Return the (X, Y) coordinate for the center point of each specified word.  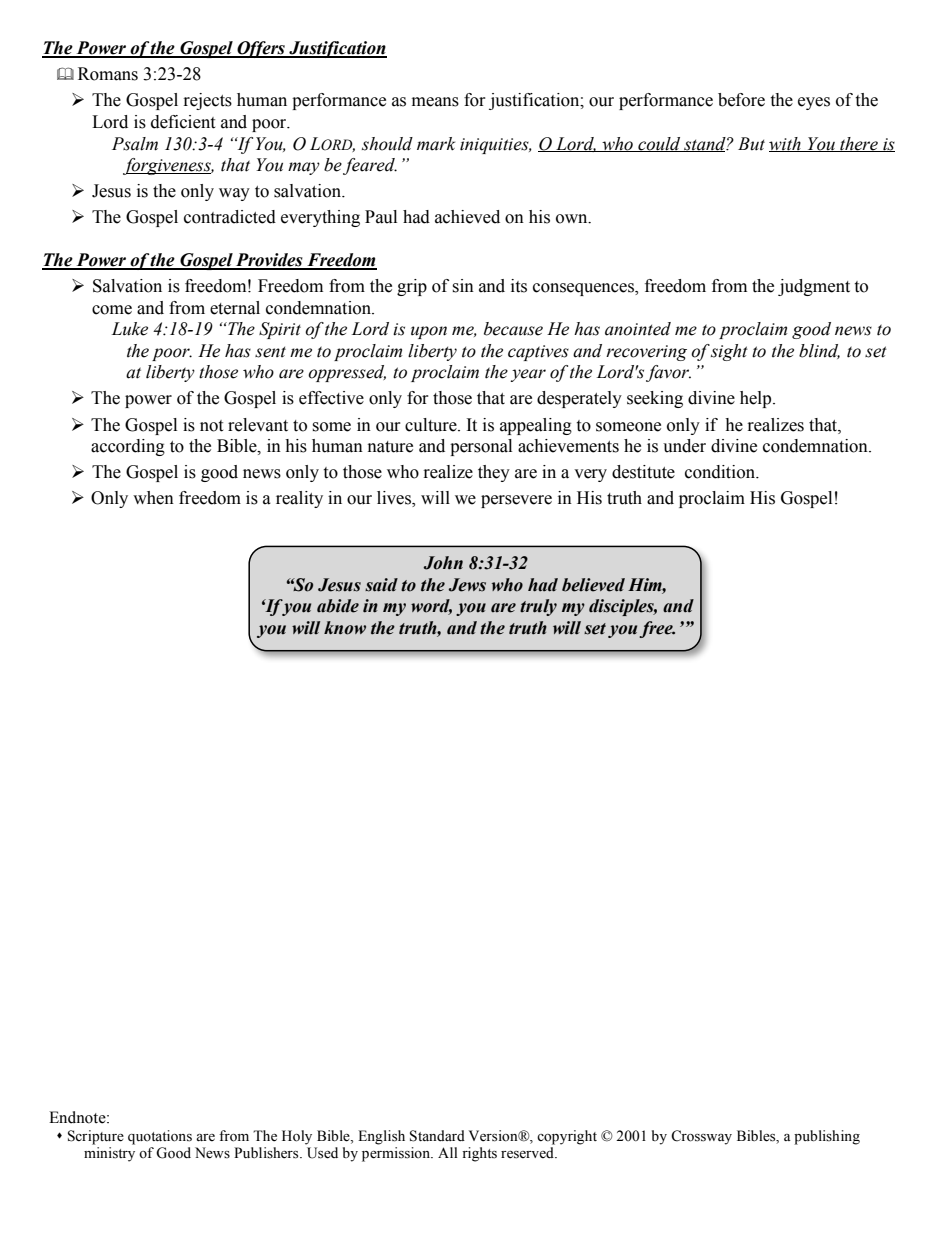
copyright (567, 1137)
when (153, 498)
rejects (208, 101)
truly (538, 607)
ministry (109, 1154)
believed (593, 585)
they (494, 473)
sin (463, 286)
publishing (827, 1137)
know (345, 628)
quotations (160, 1137)
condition (721, 472)
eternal (235, 308)
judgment (814, 287)
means (435, 102)
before (741, 100)
